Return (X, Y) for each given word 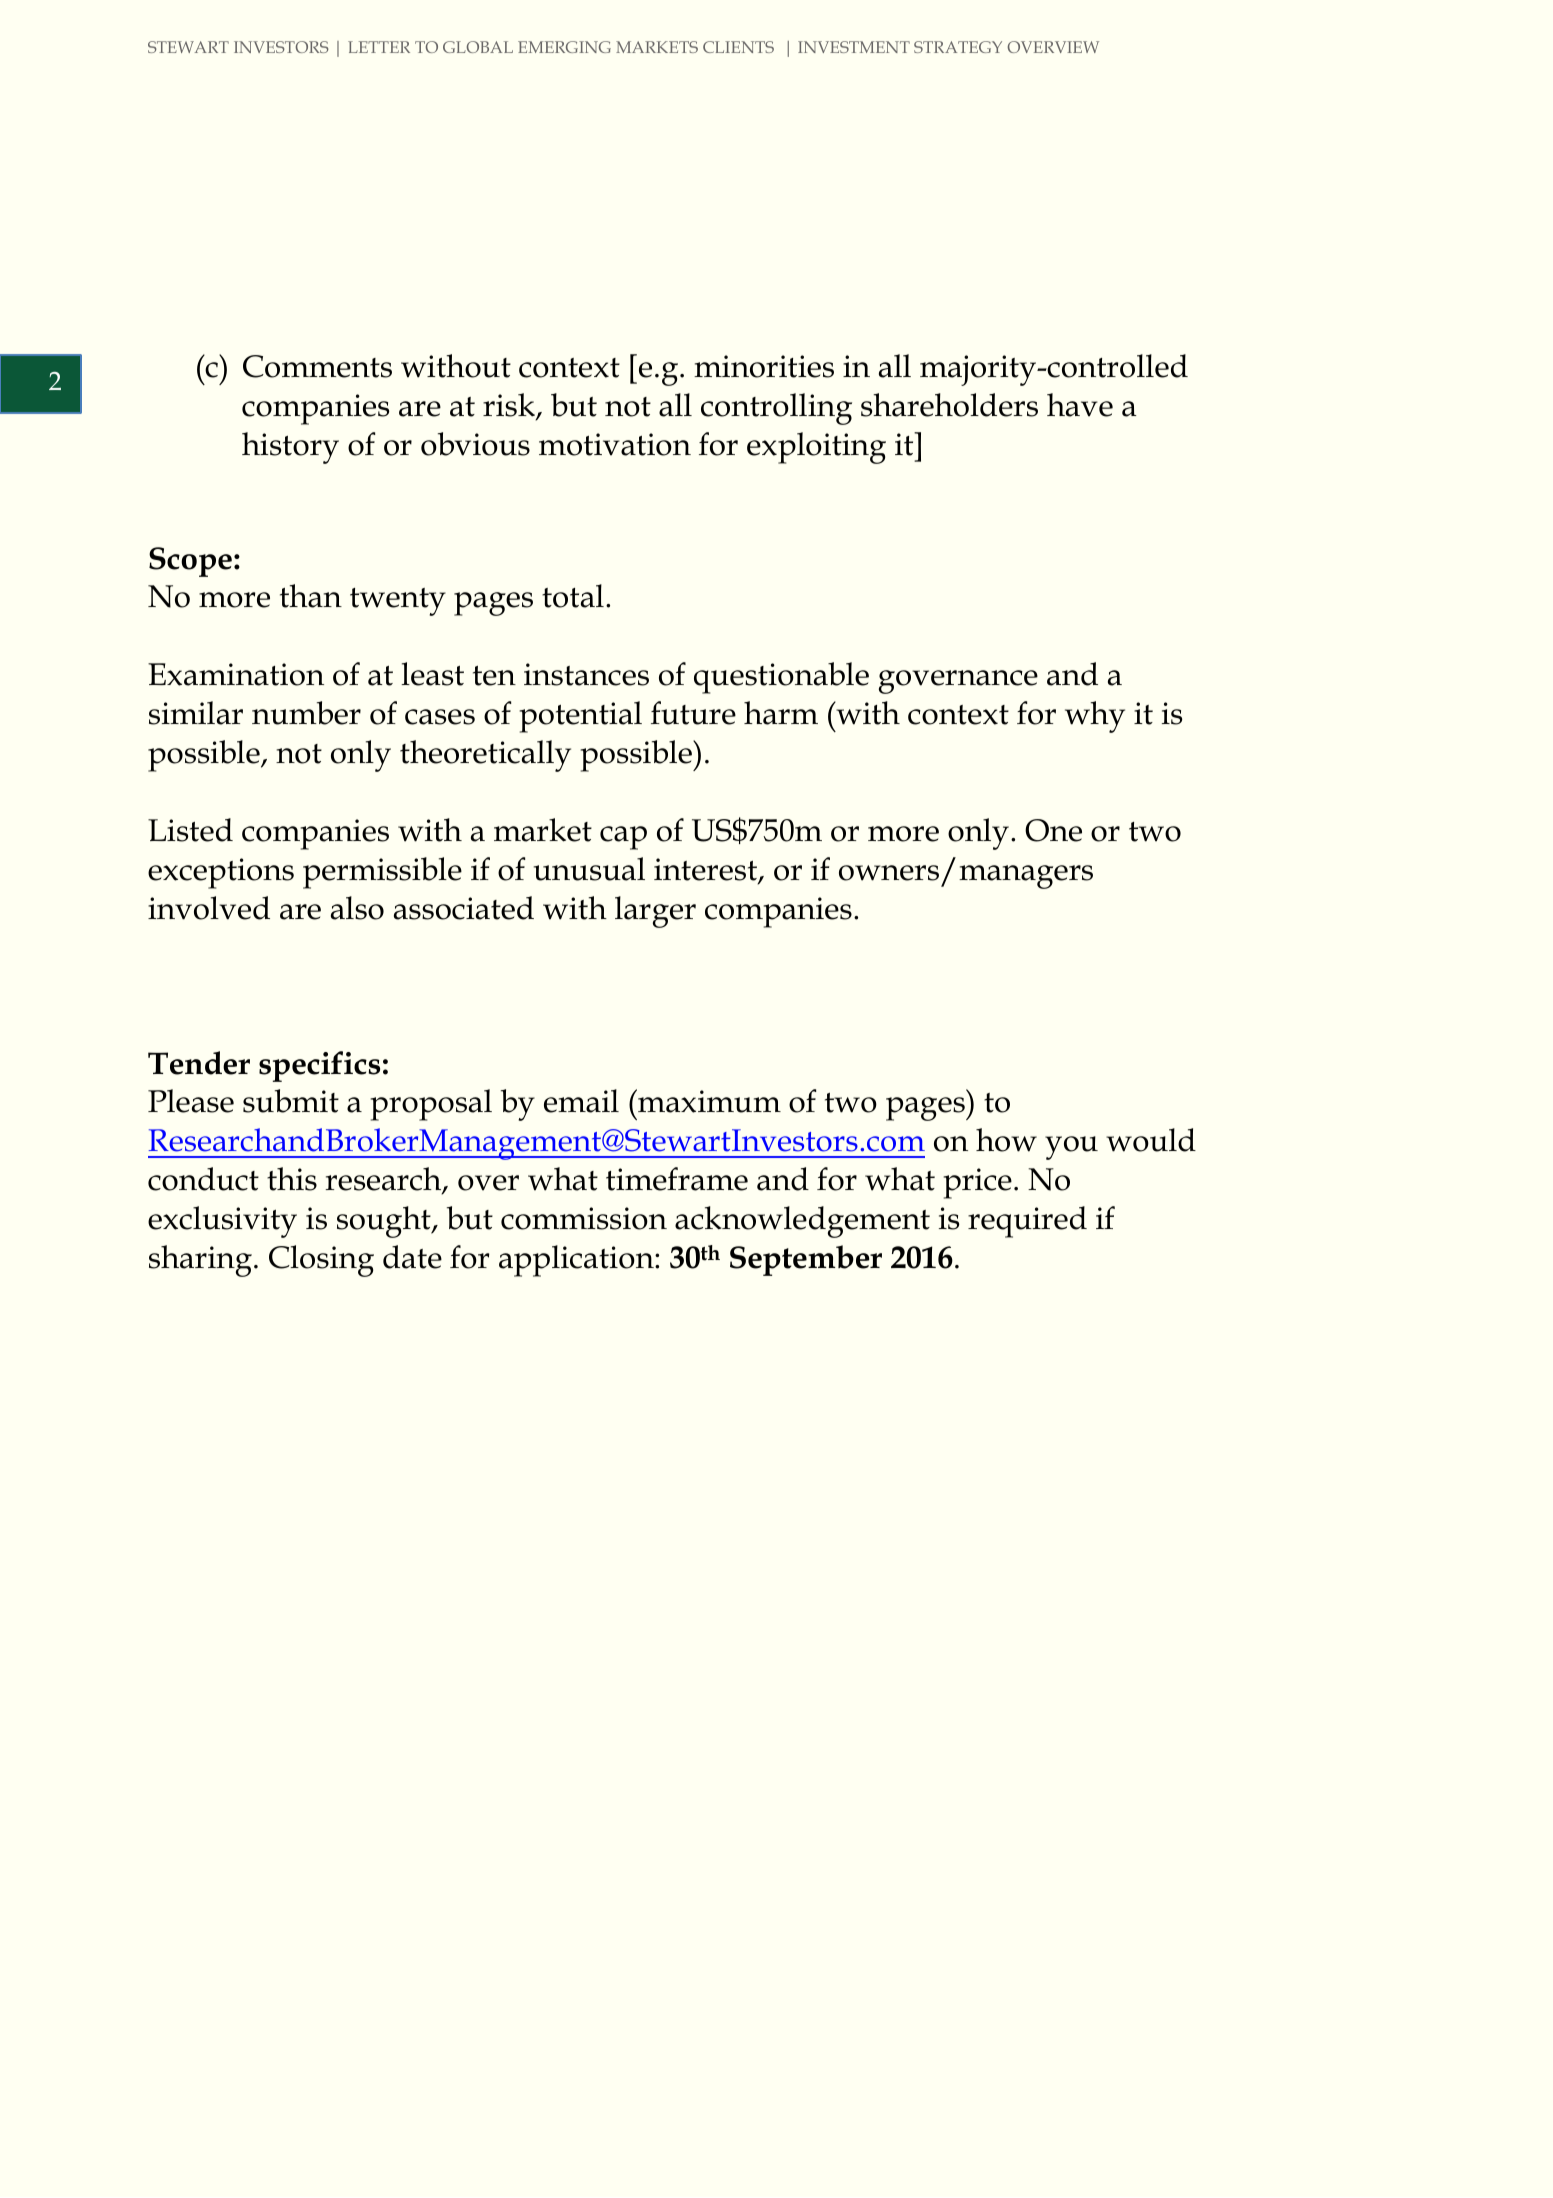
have (1080, 405)
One (1053, 830)
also (357, 908)
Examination (236, 674)
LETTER (379, 47)
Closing (321, 1261)
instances (586, 674)
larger (655, 912)
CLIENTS (738, 47)
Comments (317, 366)
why (1095, 717)
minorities (764, 366)
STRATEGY (958, 47)
